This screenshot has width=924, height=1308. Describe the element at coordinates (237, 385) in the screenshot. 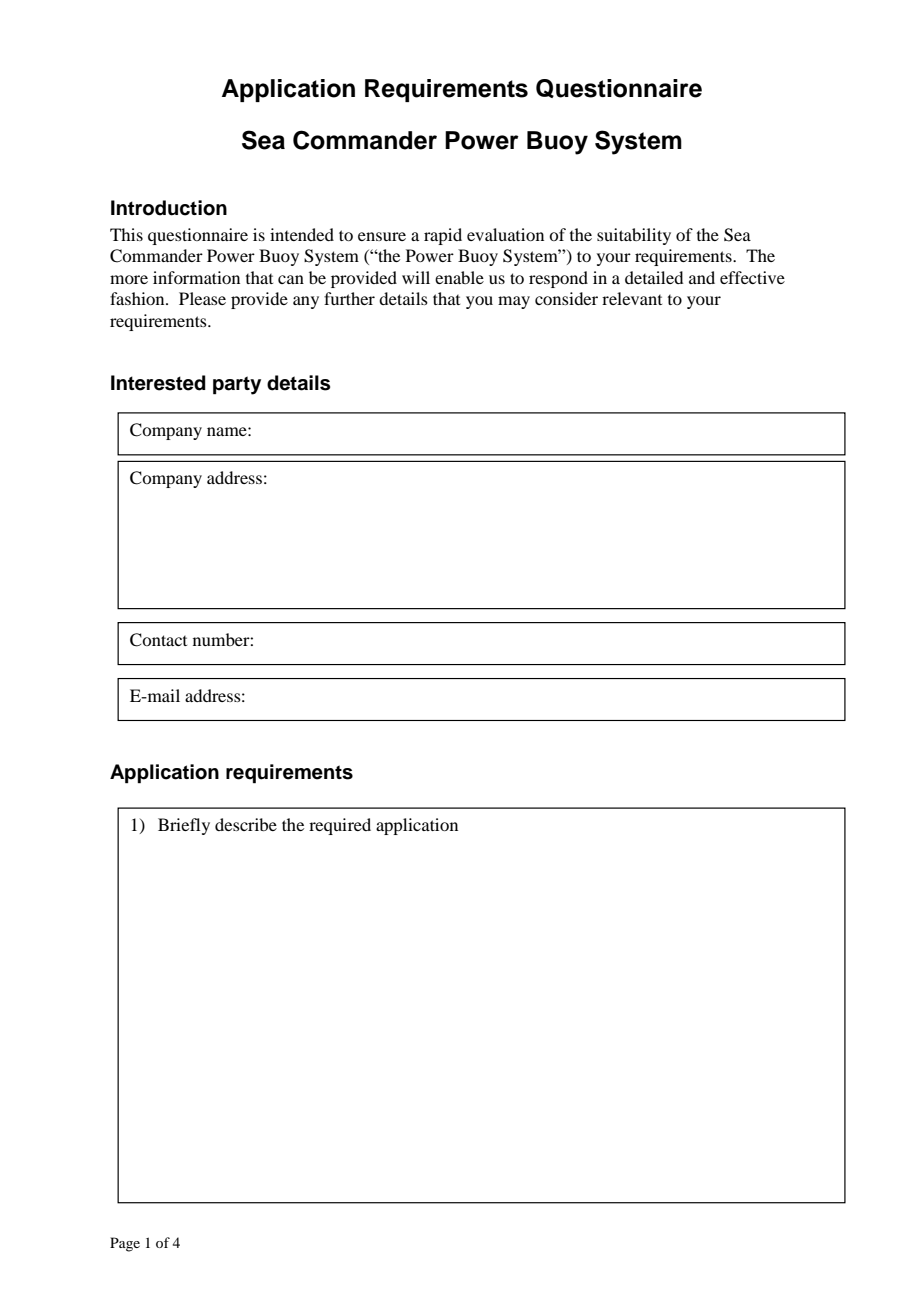

I see `party` at that location.
